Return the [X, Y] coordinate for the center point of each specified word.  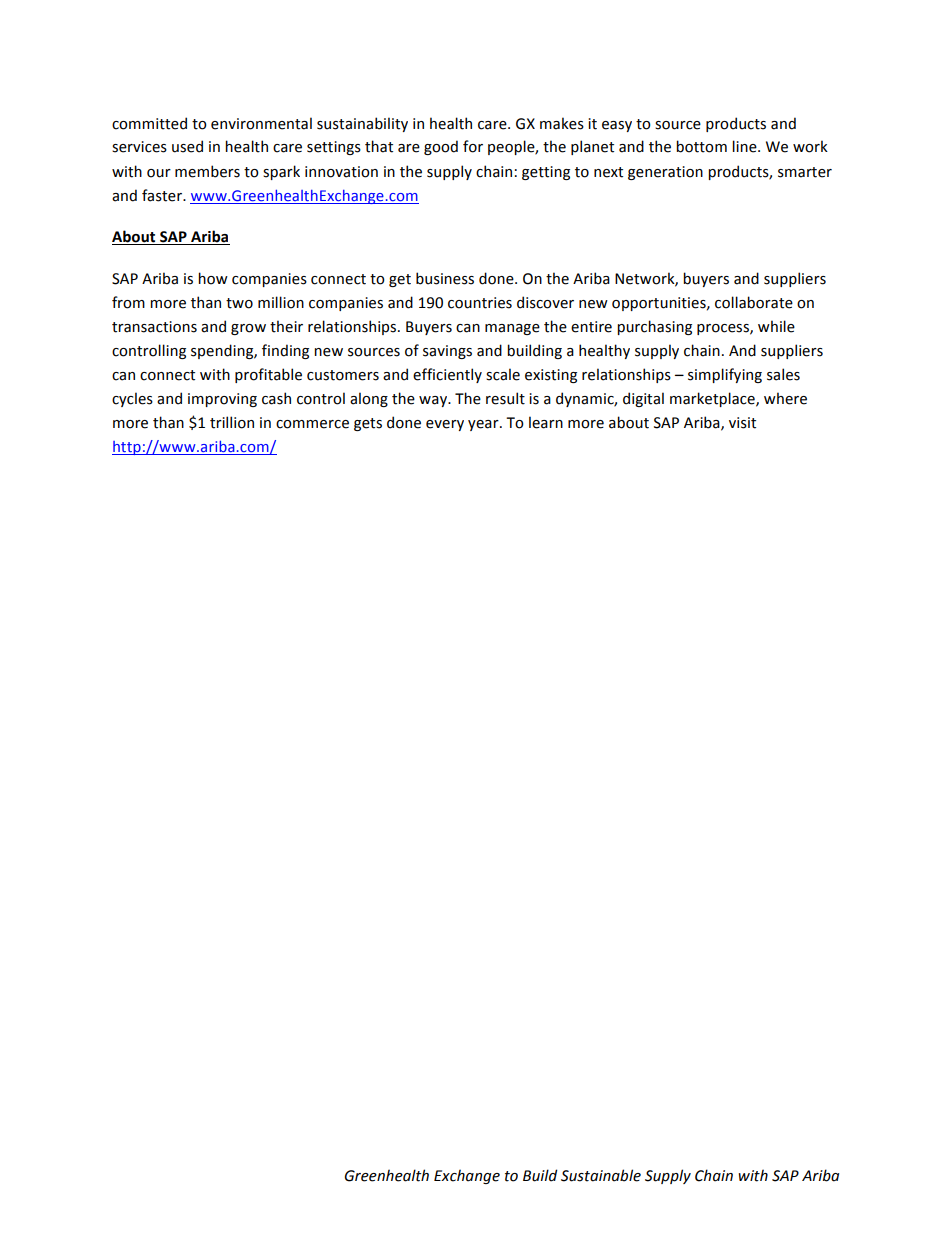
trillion [232, 422]
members [207, 171]
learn [546, 422]
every [445, 425]
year [484, 425]
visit [742, 423]
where [785, 398]
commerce [312, 424]
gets [368, 424]
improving [222, 400]
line [745, 146]
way [434, 401]
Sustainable [601, 1175]
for [473, 146]
